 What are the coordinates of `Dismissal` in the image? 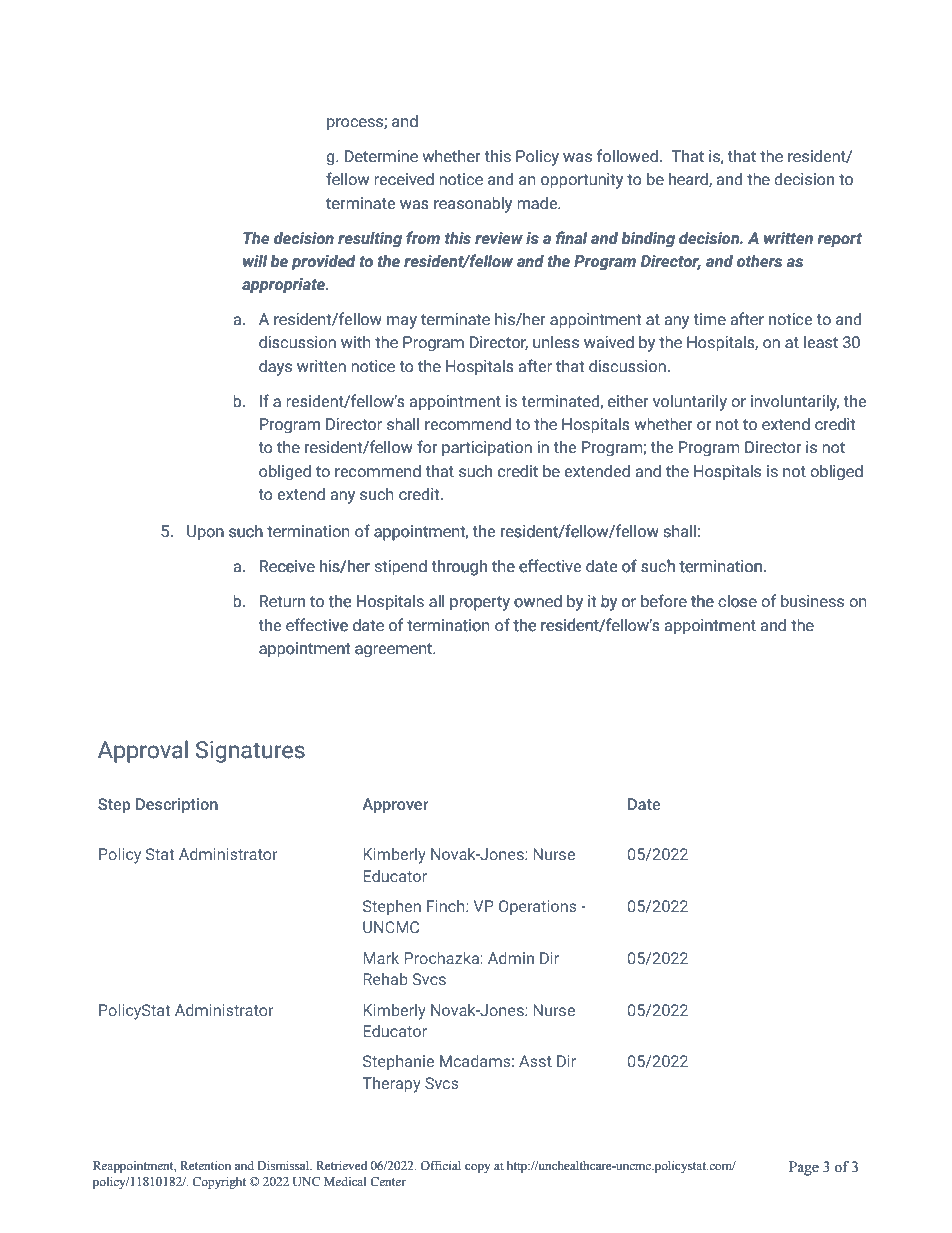 It's located at (284, 1165).
